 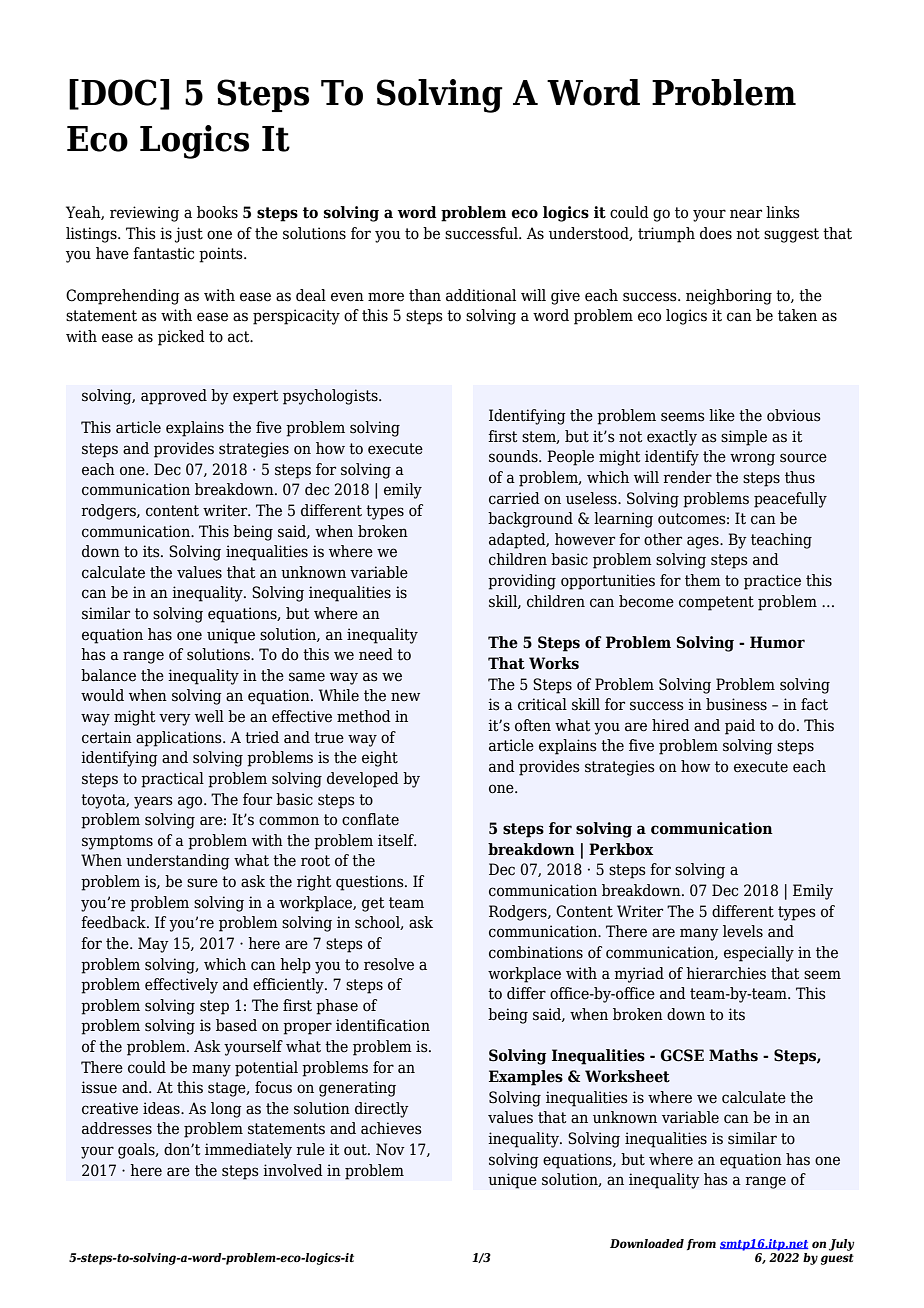 I want to click on new, so click(x=405, y=697).
